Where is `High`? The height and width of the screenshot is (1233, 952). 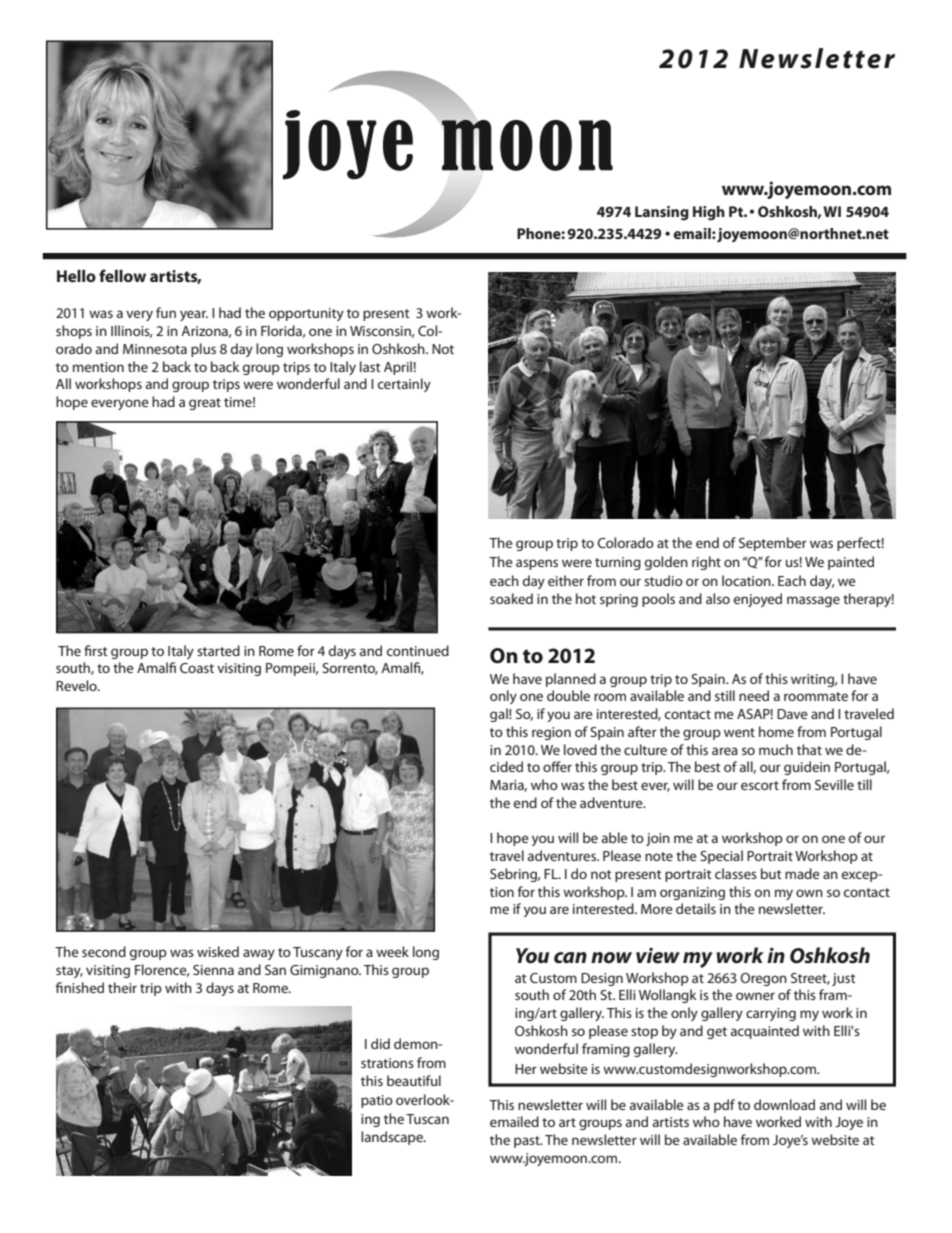 High is located at coordinates (709, 213).
